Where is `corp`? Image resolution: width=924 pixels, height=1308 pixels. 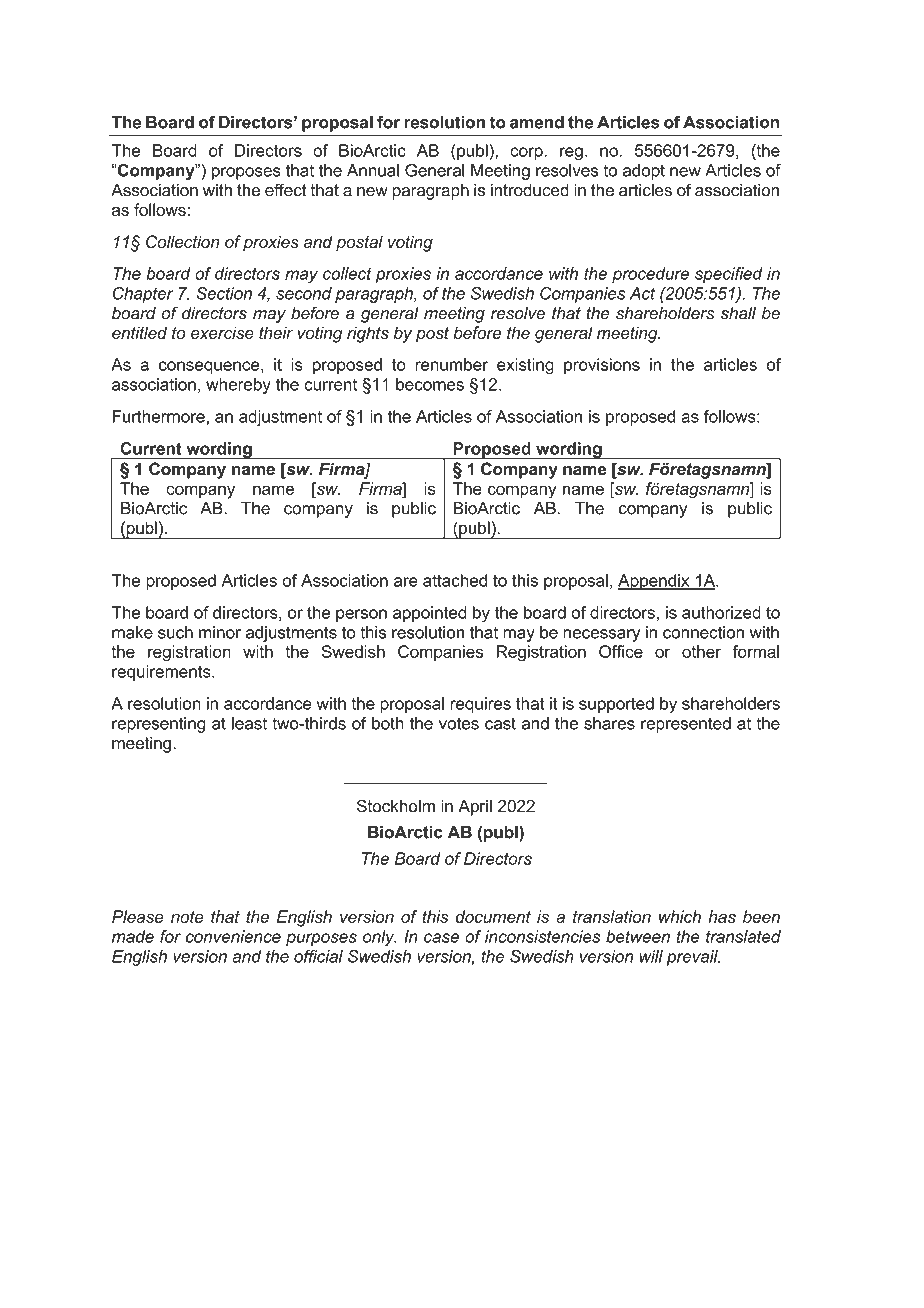
corp is located at coordinates (527, 153).
